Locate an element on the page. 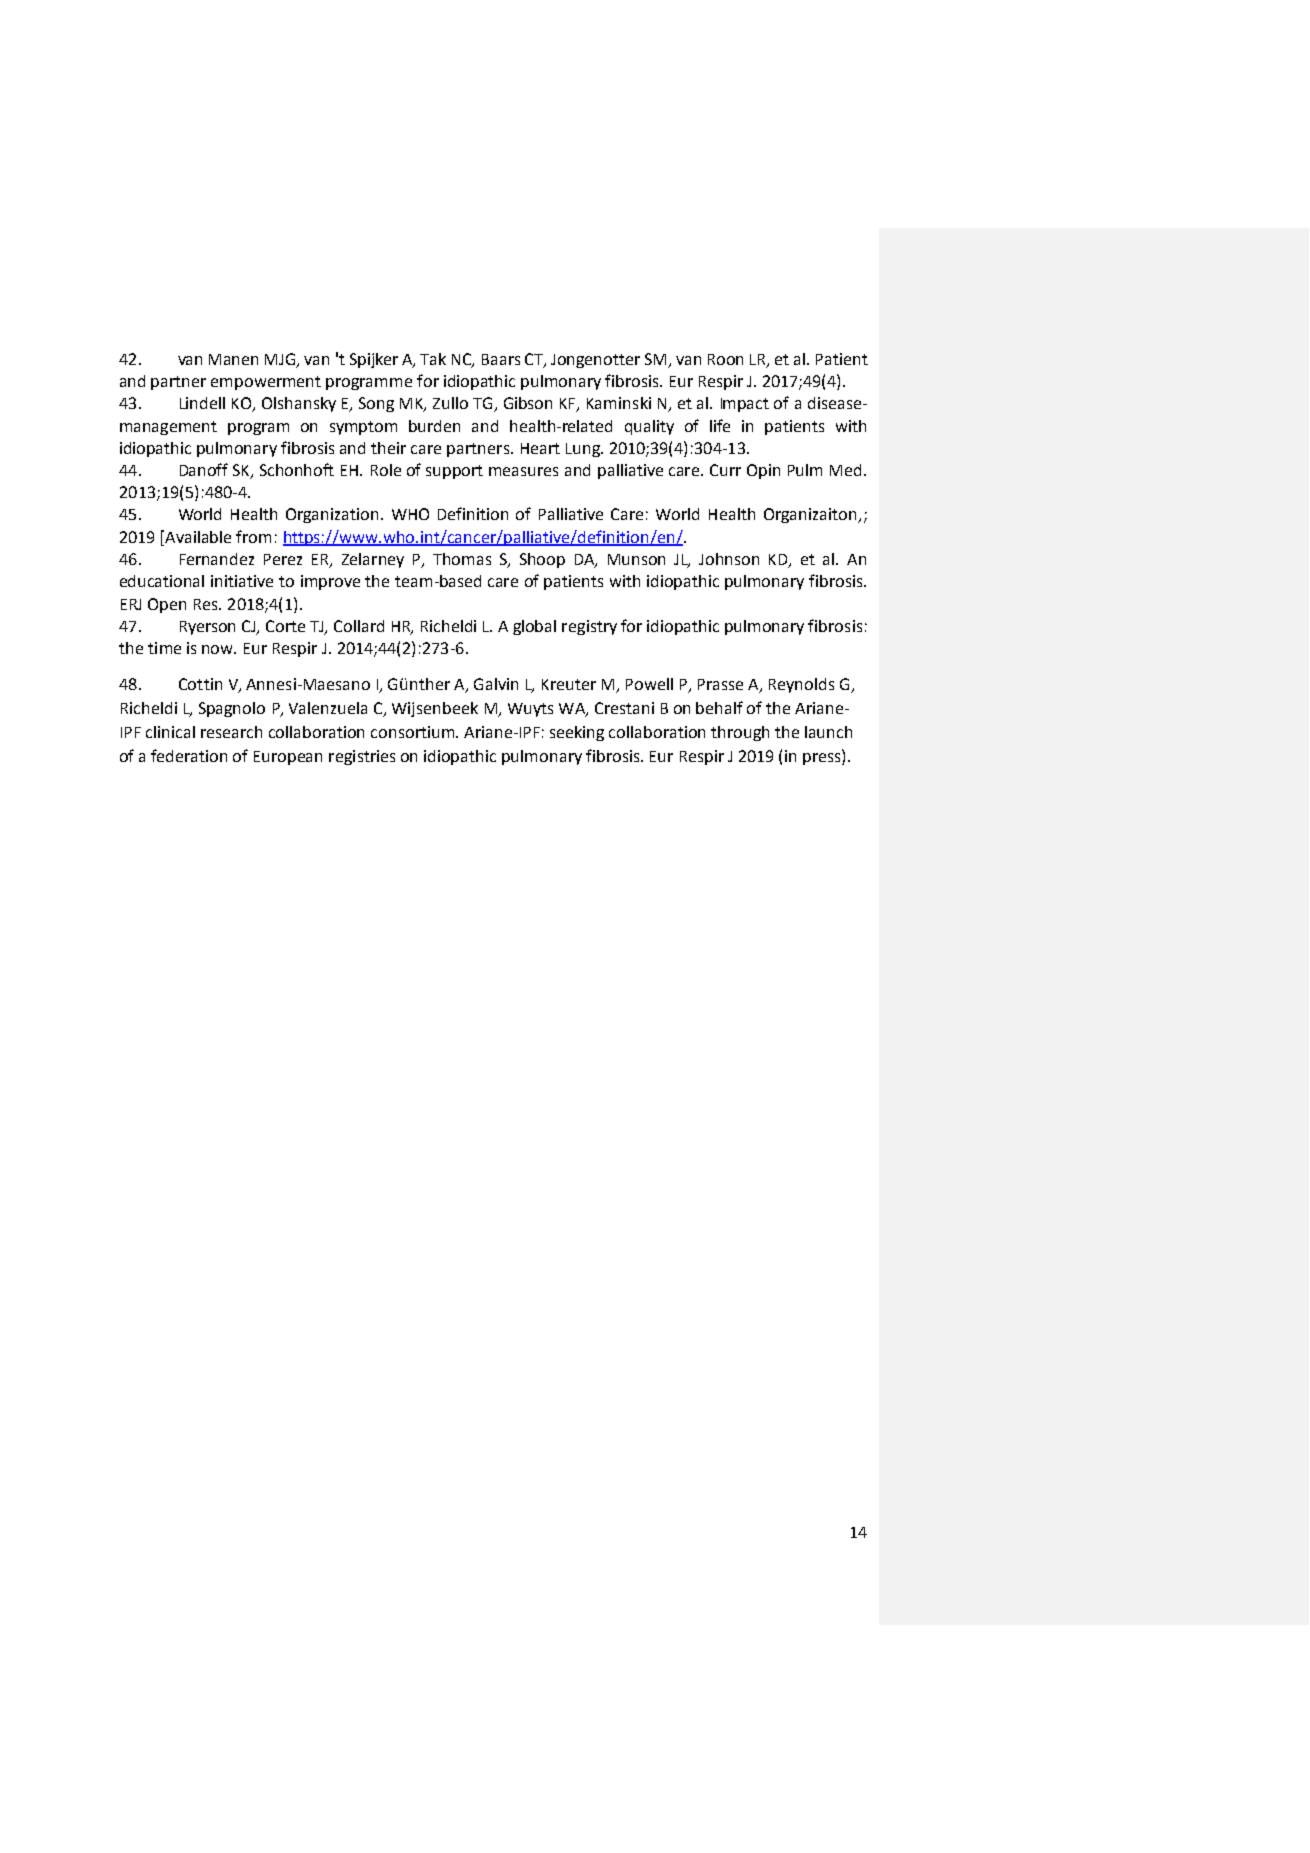 The height and width of the page is (1853, 1310). through is located at coordinates (740, 733).
